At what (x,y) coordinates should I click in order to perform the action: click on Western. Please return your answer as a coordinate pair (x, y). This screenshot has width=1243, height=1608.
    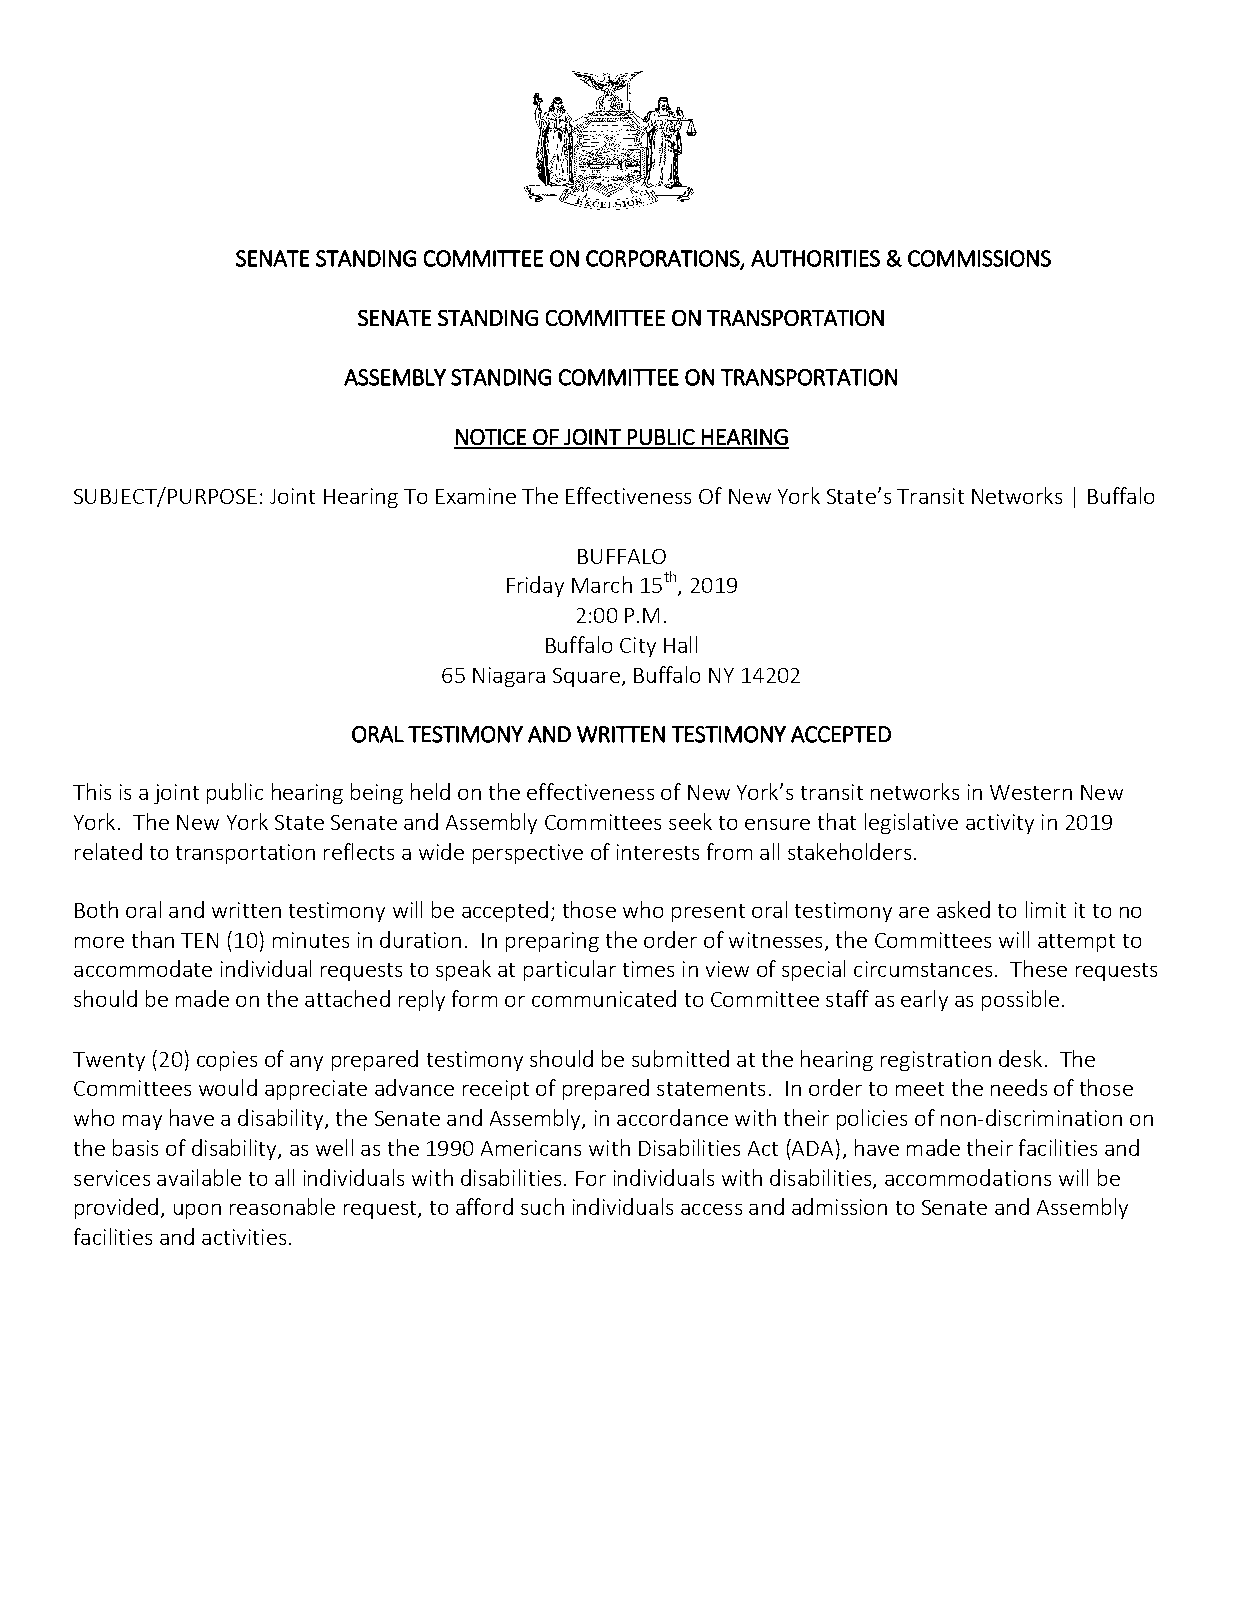
    Looking at the image, I should click on (1031, 792).
